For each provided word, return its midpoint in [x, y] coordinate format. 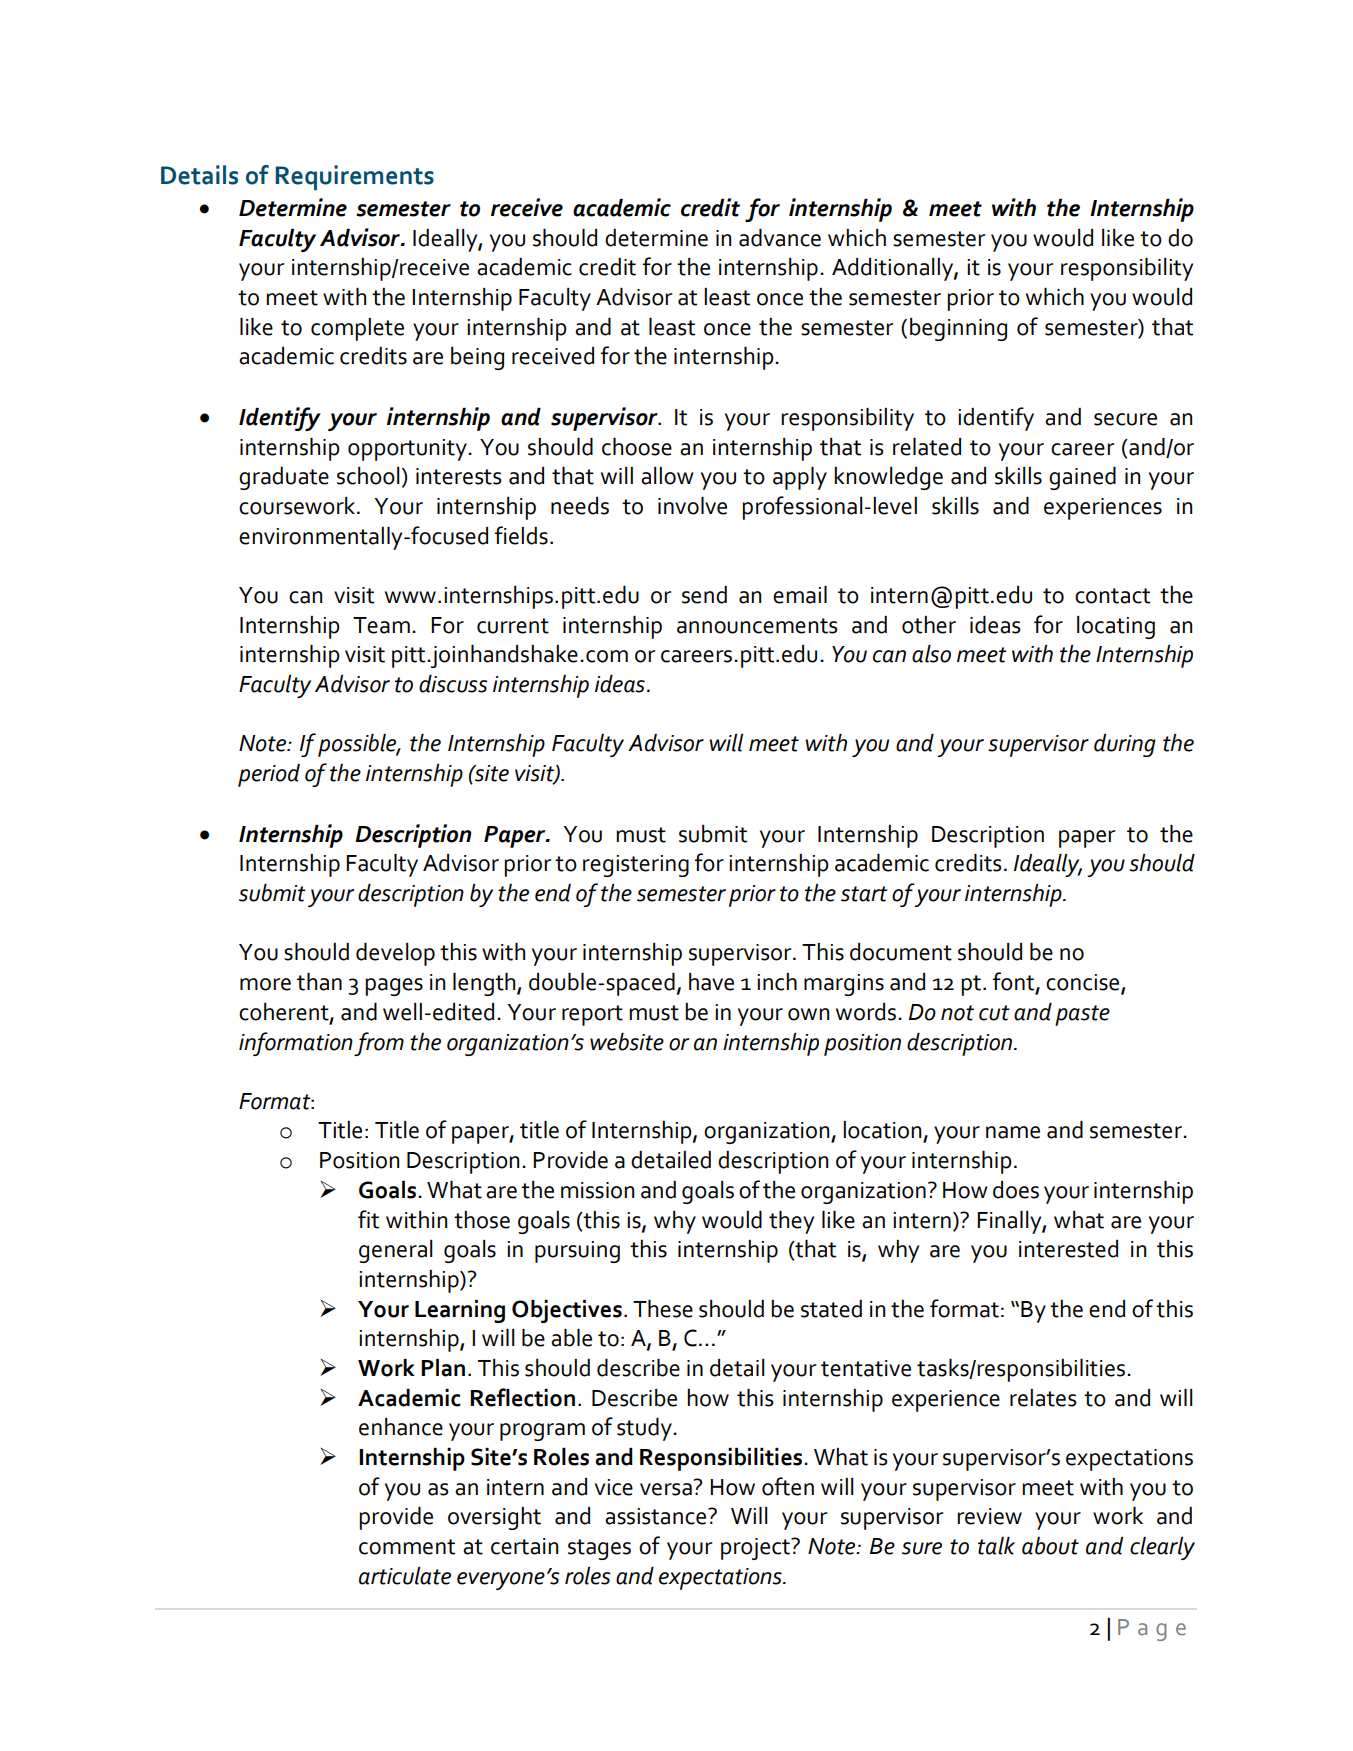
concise [1084, 983]
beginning [958, 329]
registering [636, 866]
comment [407, 1547]
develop [395, 954]
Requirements [354, 178]
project [756, 1549]
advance [780, 238]
